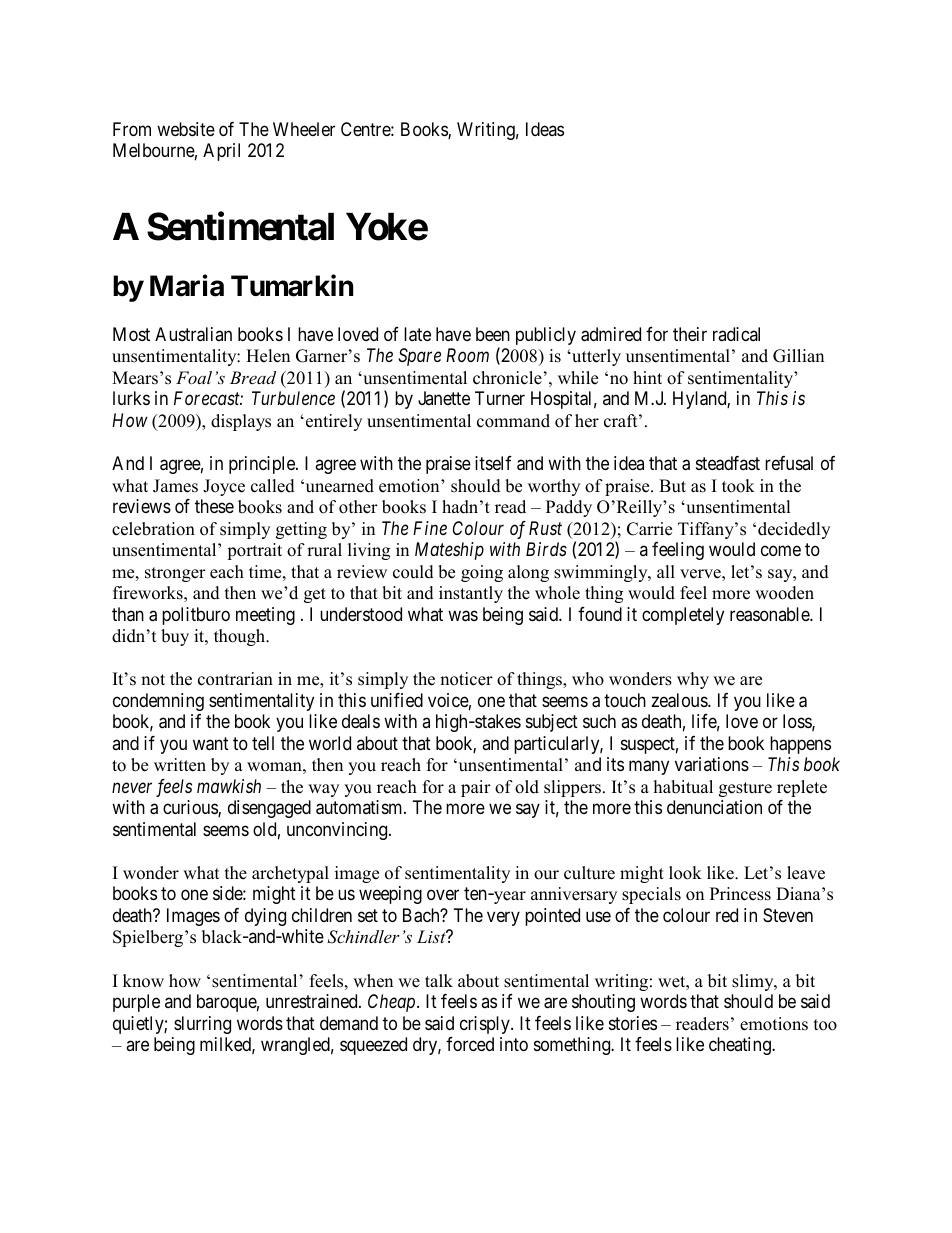 The image size is (952, 1233). Describe the element at coordinates (736, 334) in the screenshot. I see `radical` at that location.
